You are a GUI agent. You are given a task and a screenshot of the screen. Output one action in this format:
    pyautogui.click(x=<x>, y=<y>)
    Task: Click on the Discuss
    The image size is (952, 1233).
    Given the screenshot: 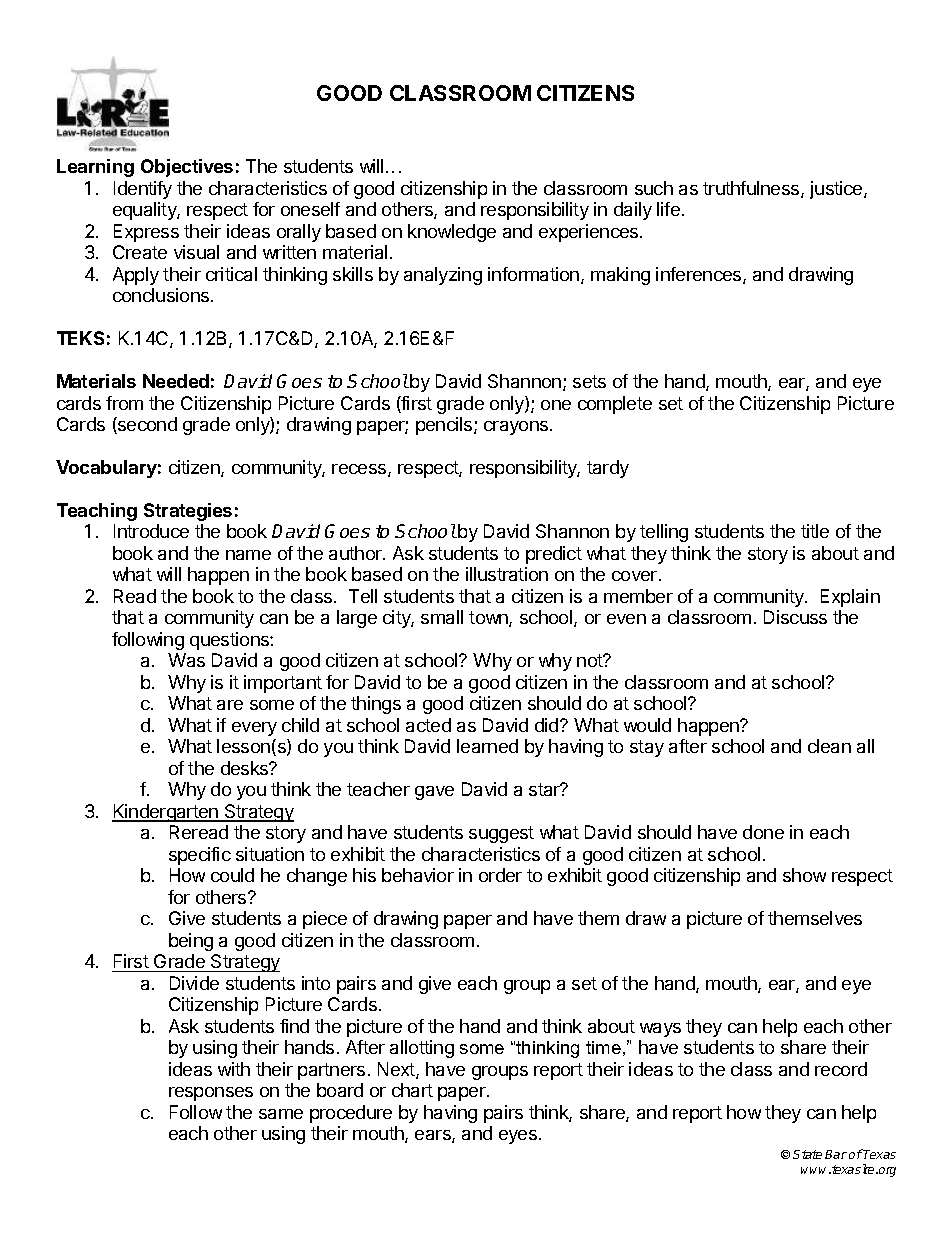 What is the action you would take?
    pyautogui.click(x=795, y=617)
